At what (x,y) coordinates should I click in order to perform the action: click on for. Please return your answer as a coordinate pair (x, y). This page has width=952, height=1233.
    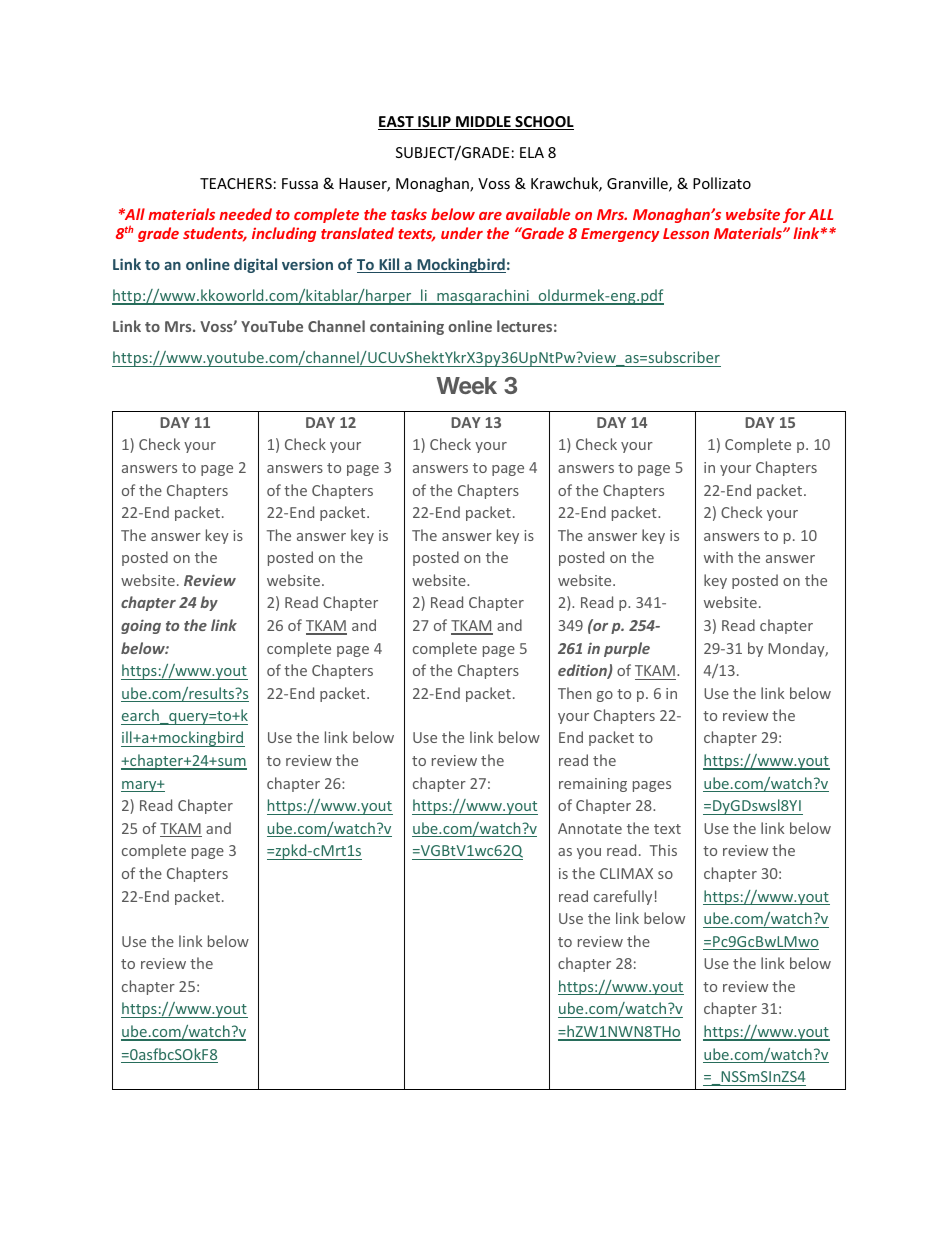
    Looking at the image, I should click on (794, 215).
